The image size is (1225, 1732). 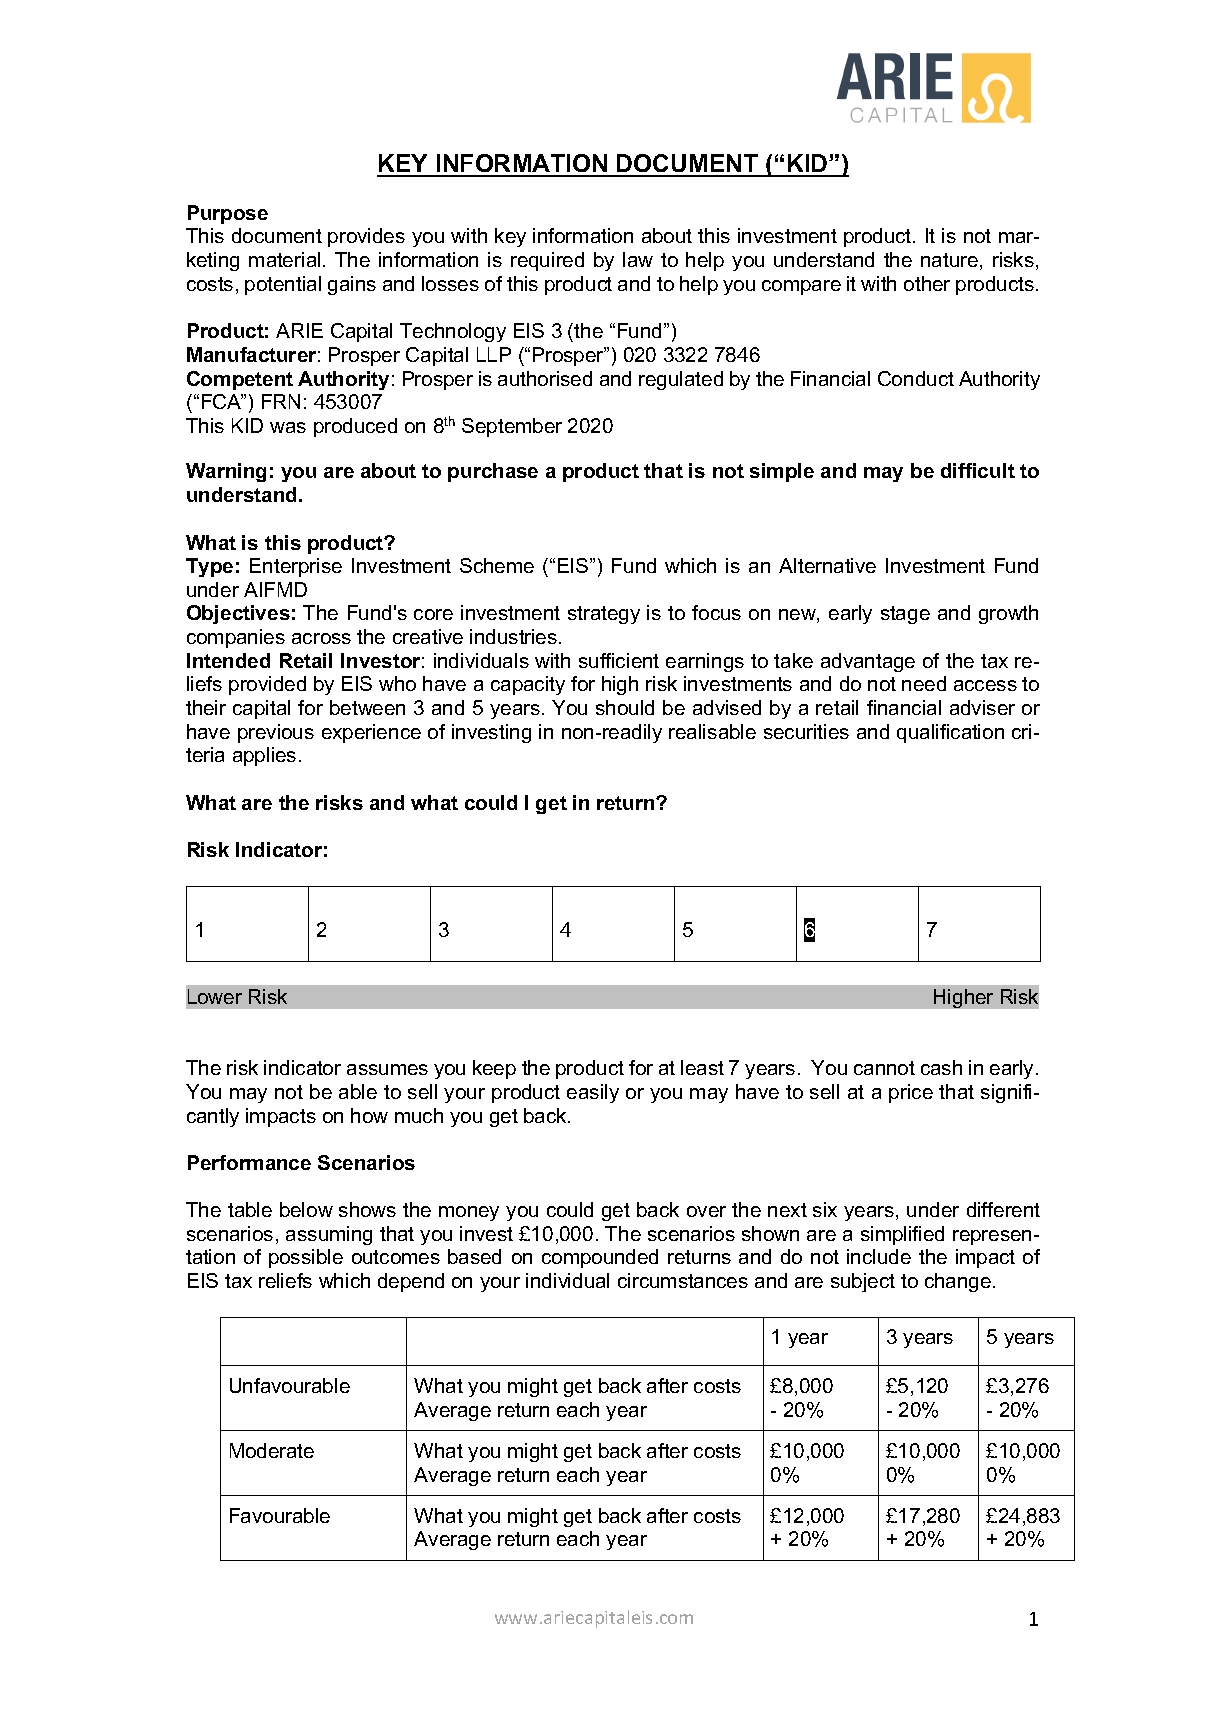 What do you see at coordinates (638, 259) in the page?
I see `law` at bounding box center [638, 259].
